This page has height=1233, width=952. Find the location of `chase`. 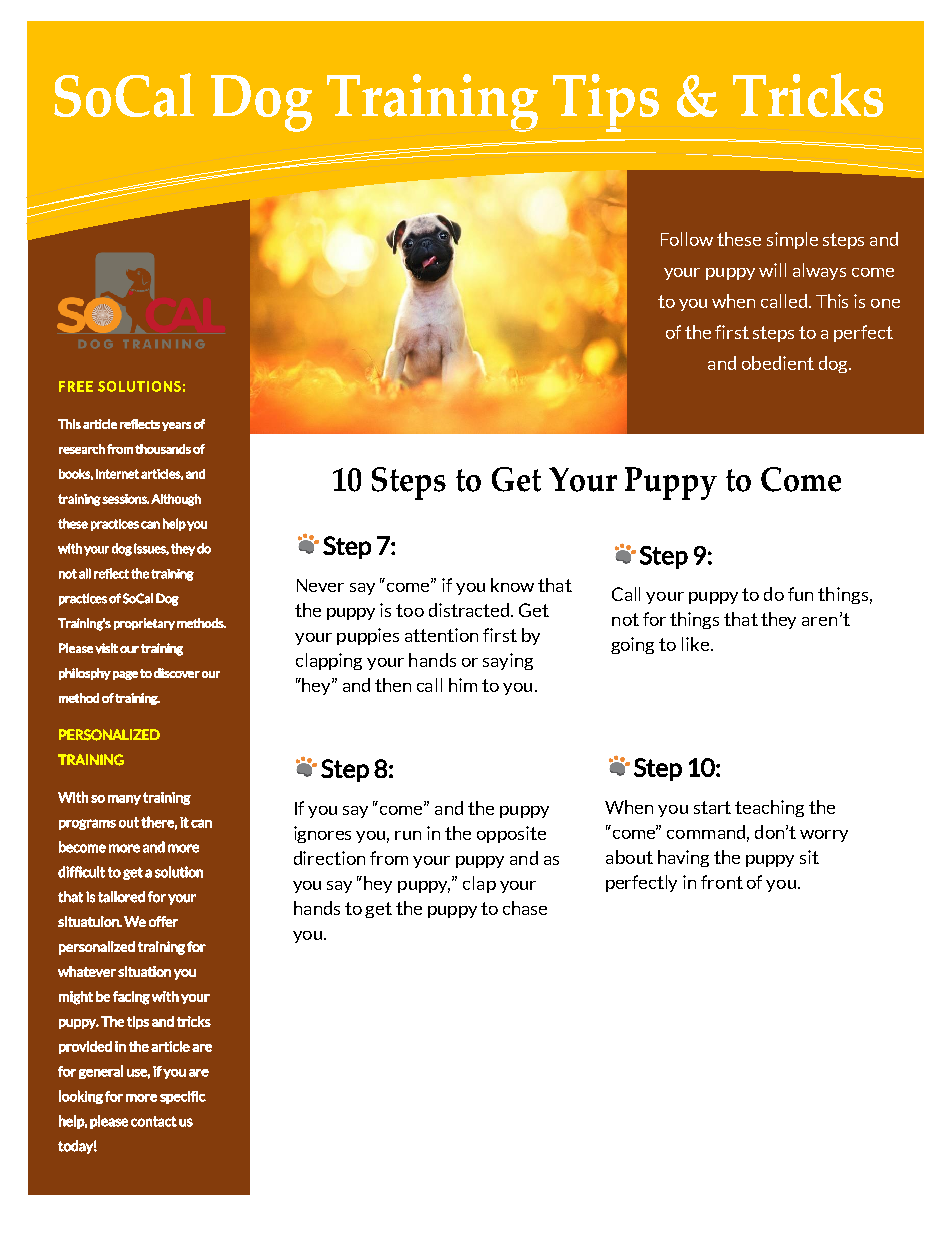

chase is located at coordinates (525, 908).
